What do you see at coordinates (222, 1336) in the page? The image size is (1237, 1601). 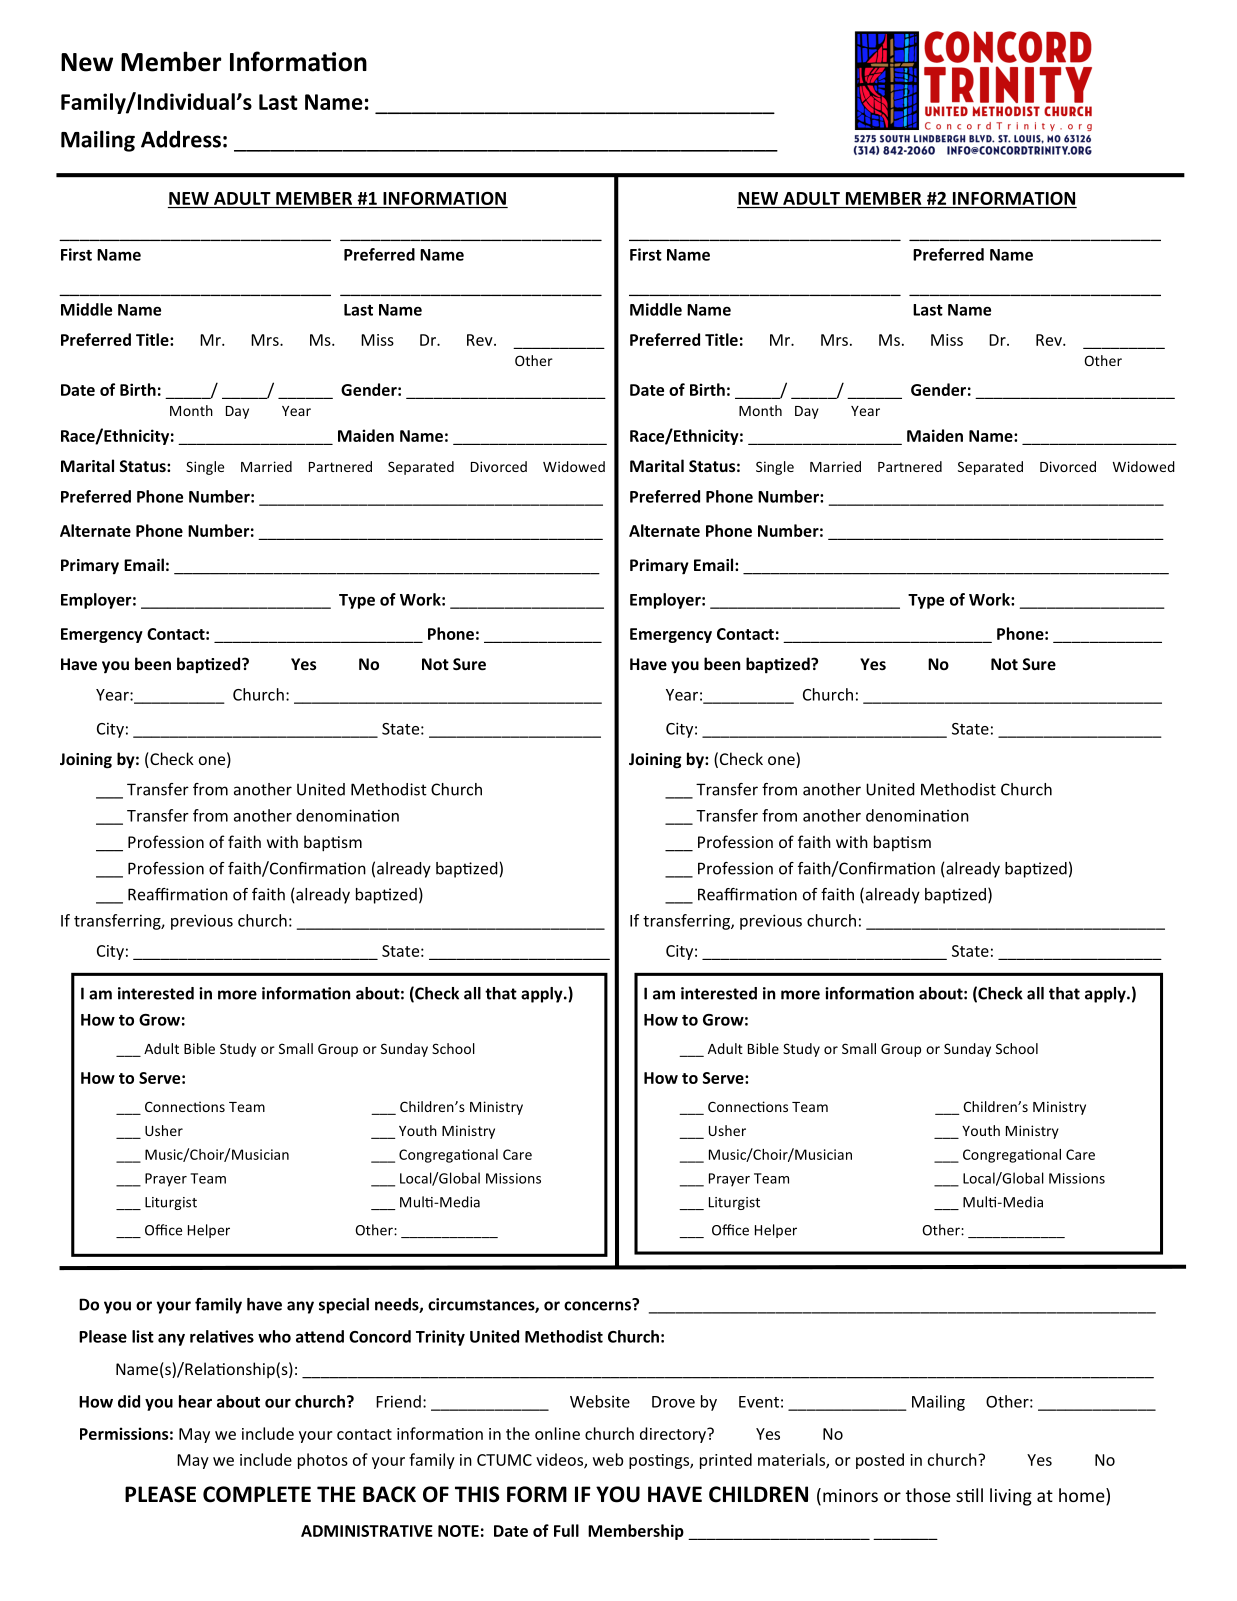 I see `relatives` at bounding box center [222, 1336].
